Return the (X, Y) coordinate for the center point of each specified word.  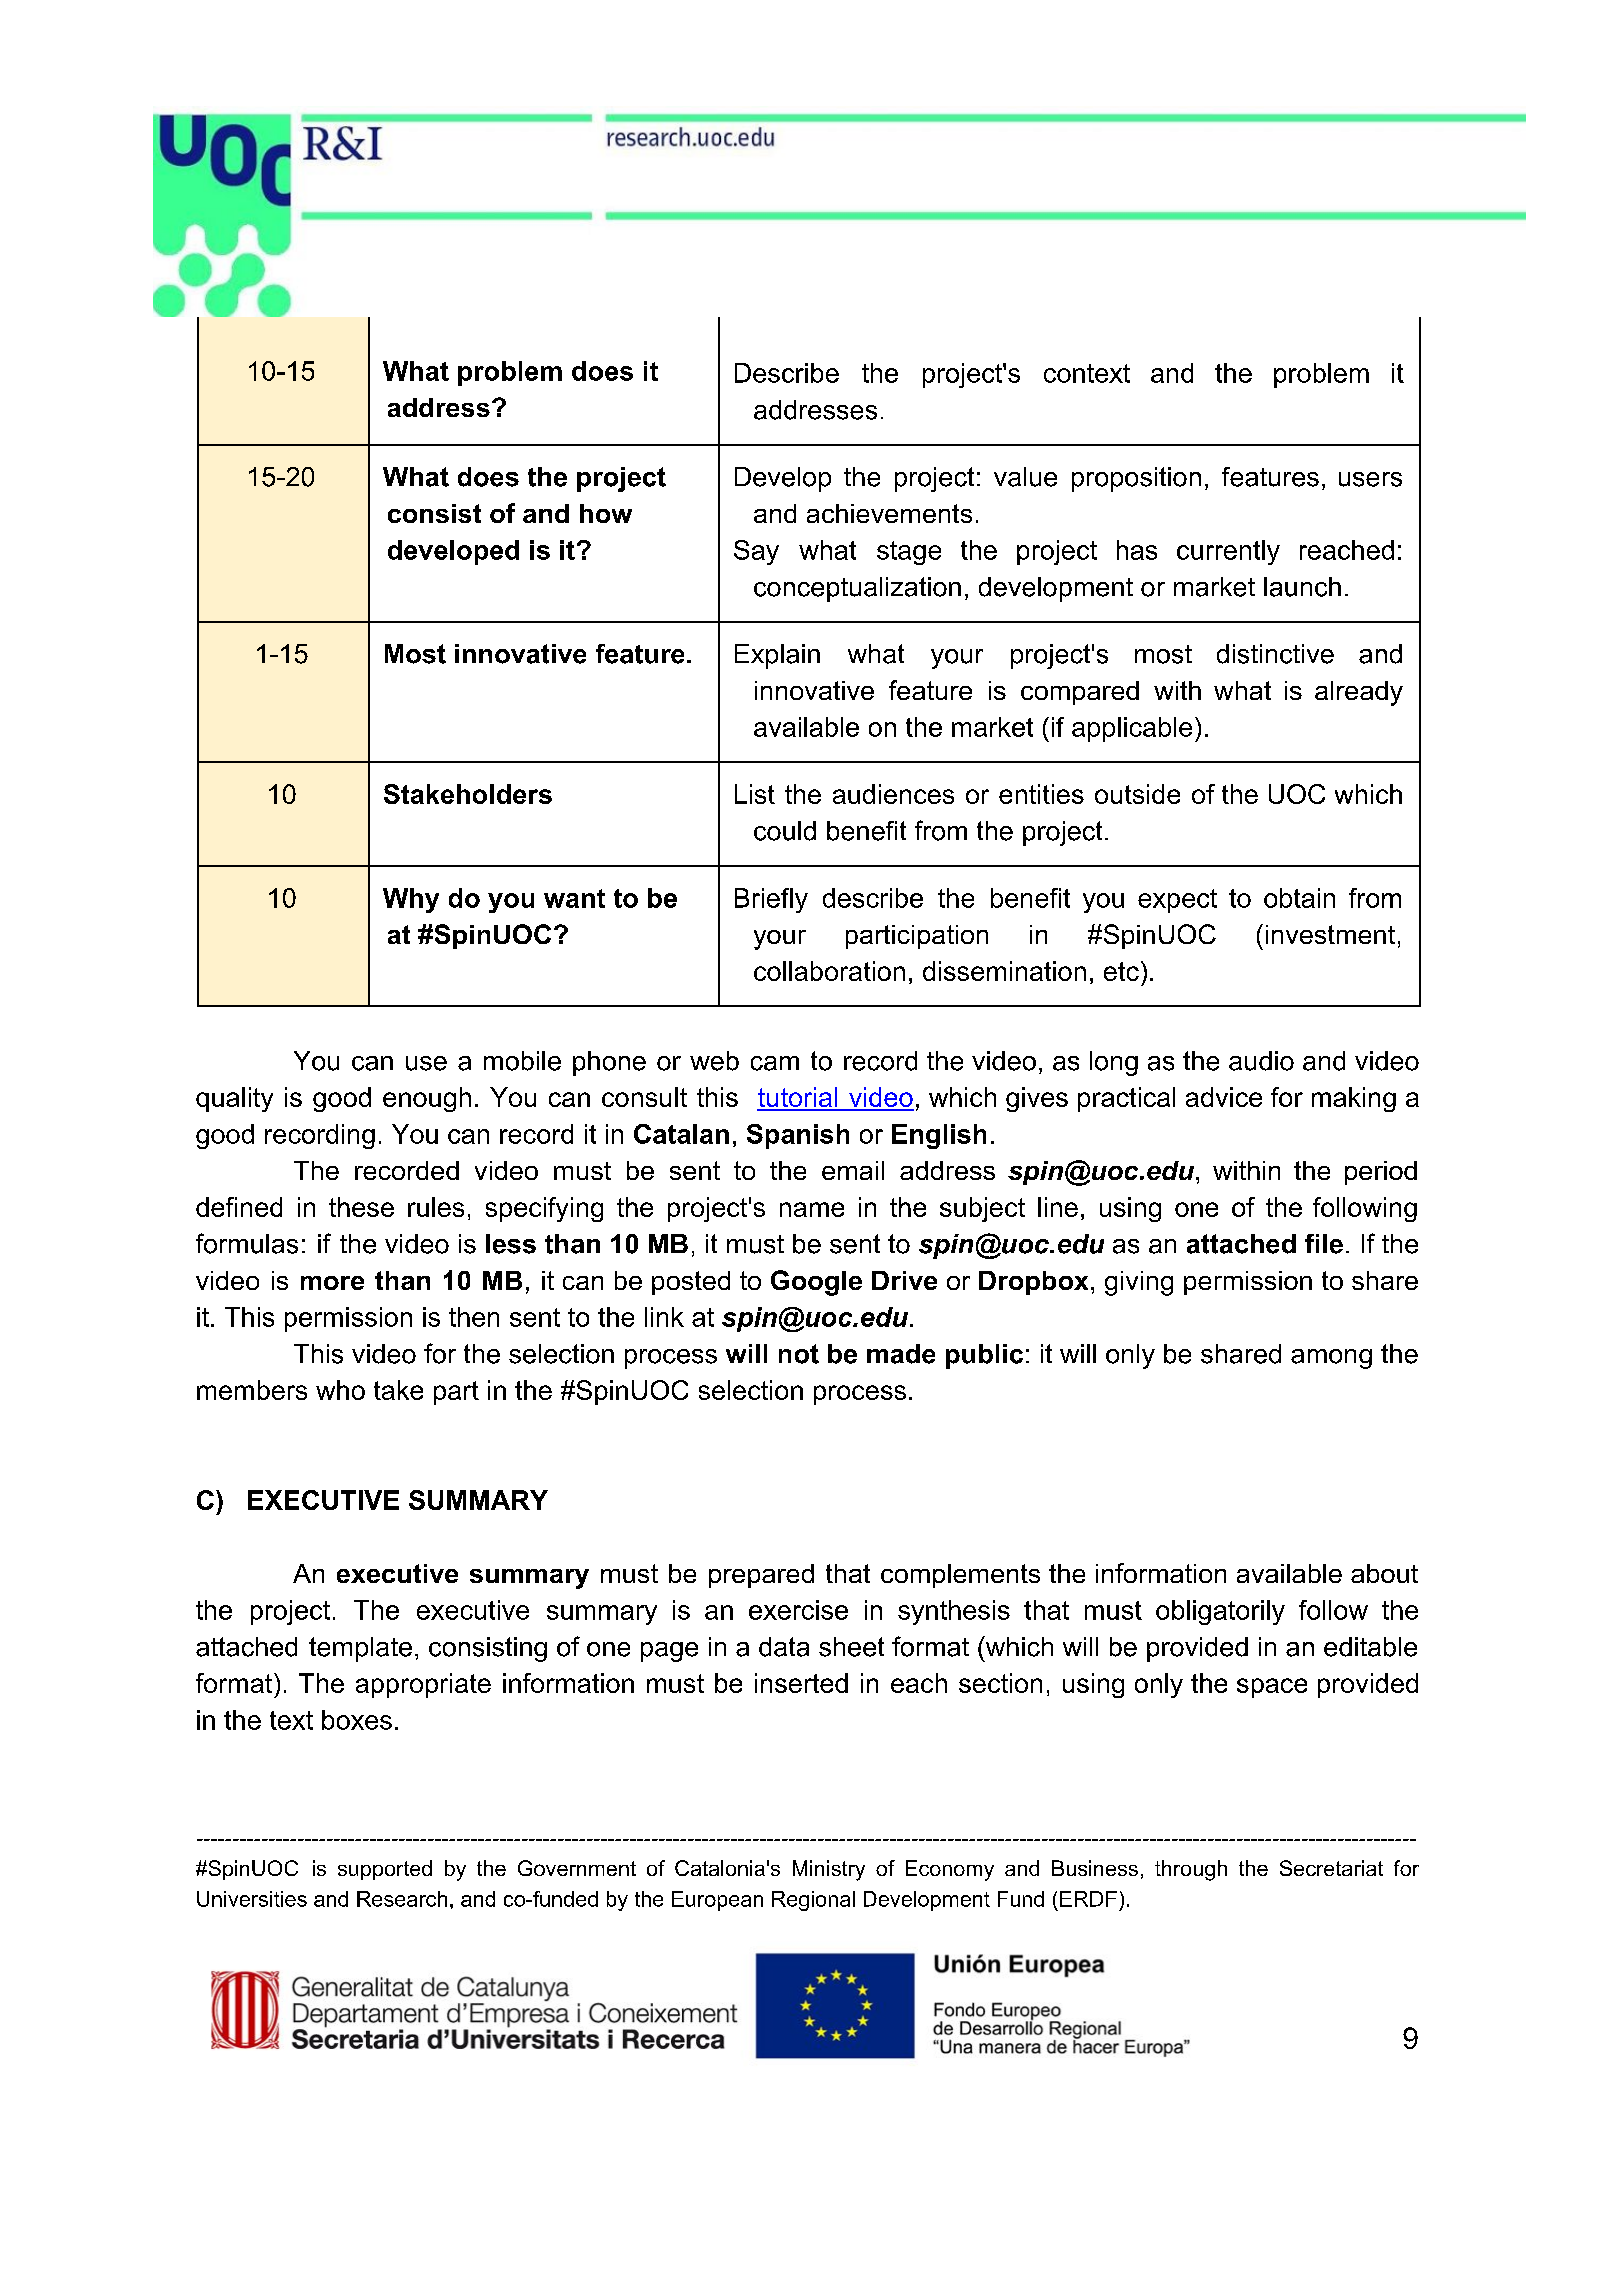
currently (1228, 552)
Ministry (829, 1870)
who (340, 1390)
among (1331, 1359)
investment (1330, 934)
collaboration (829, 971)
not (799, 1354)
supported (385, 1870)
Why (411, 900)
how (606, 513)
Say (756, 552)
